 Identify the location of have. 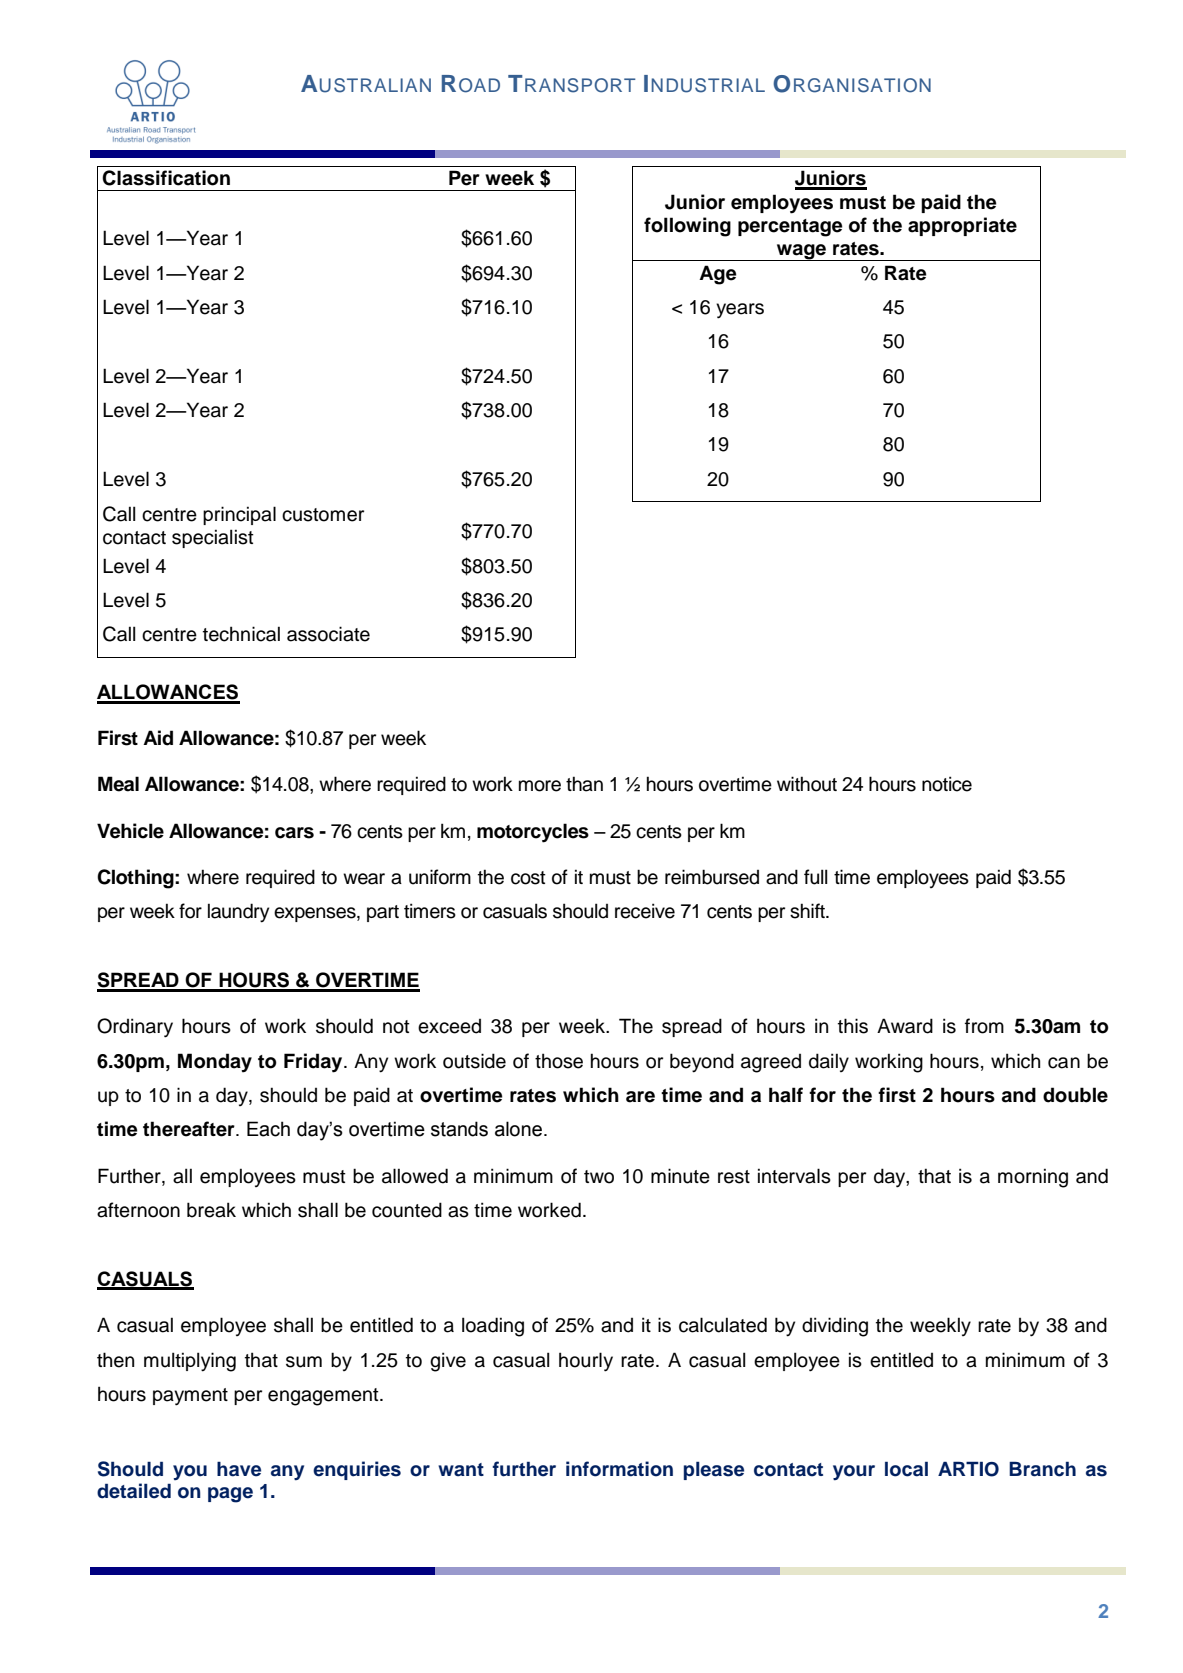
(239, 1469).
